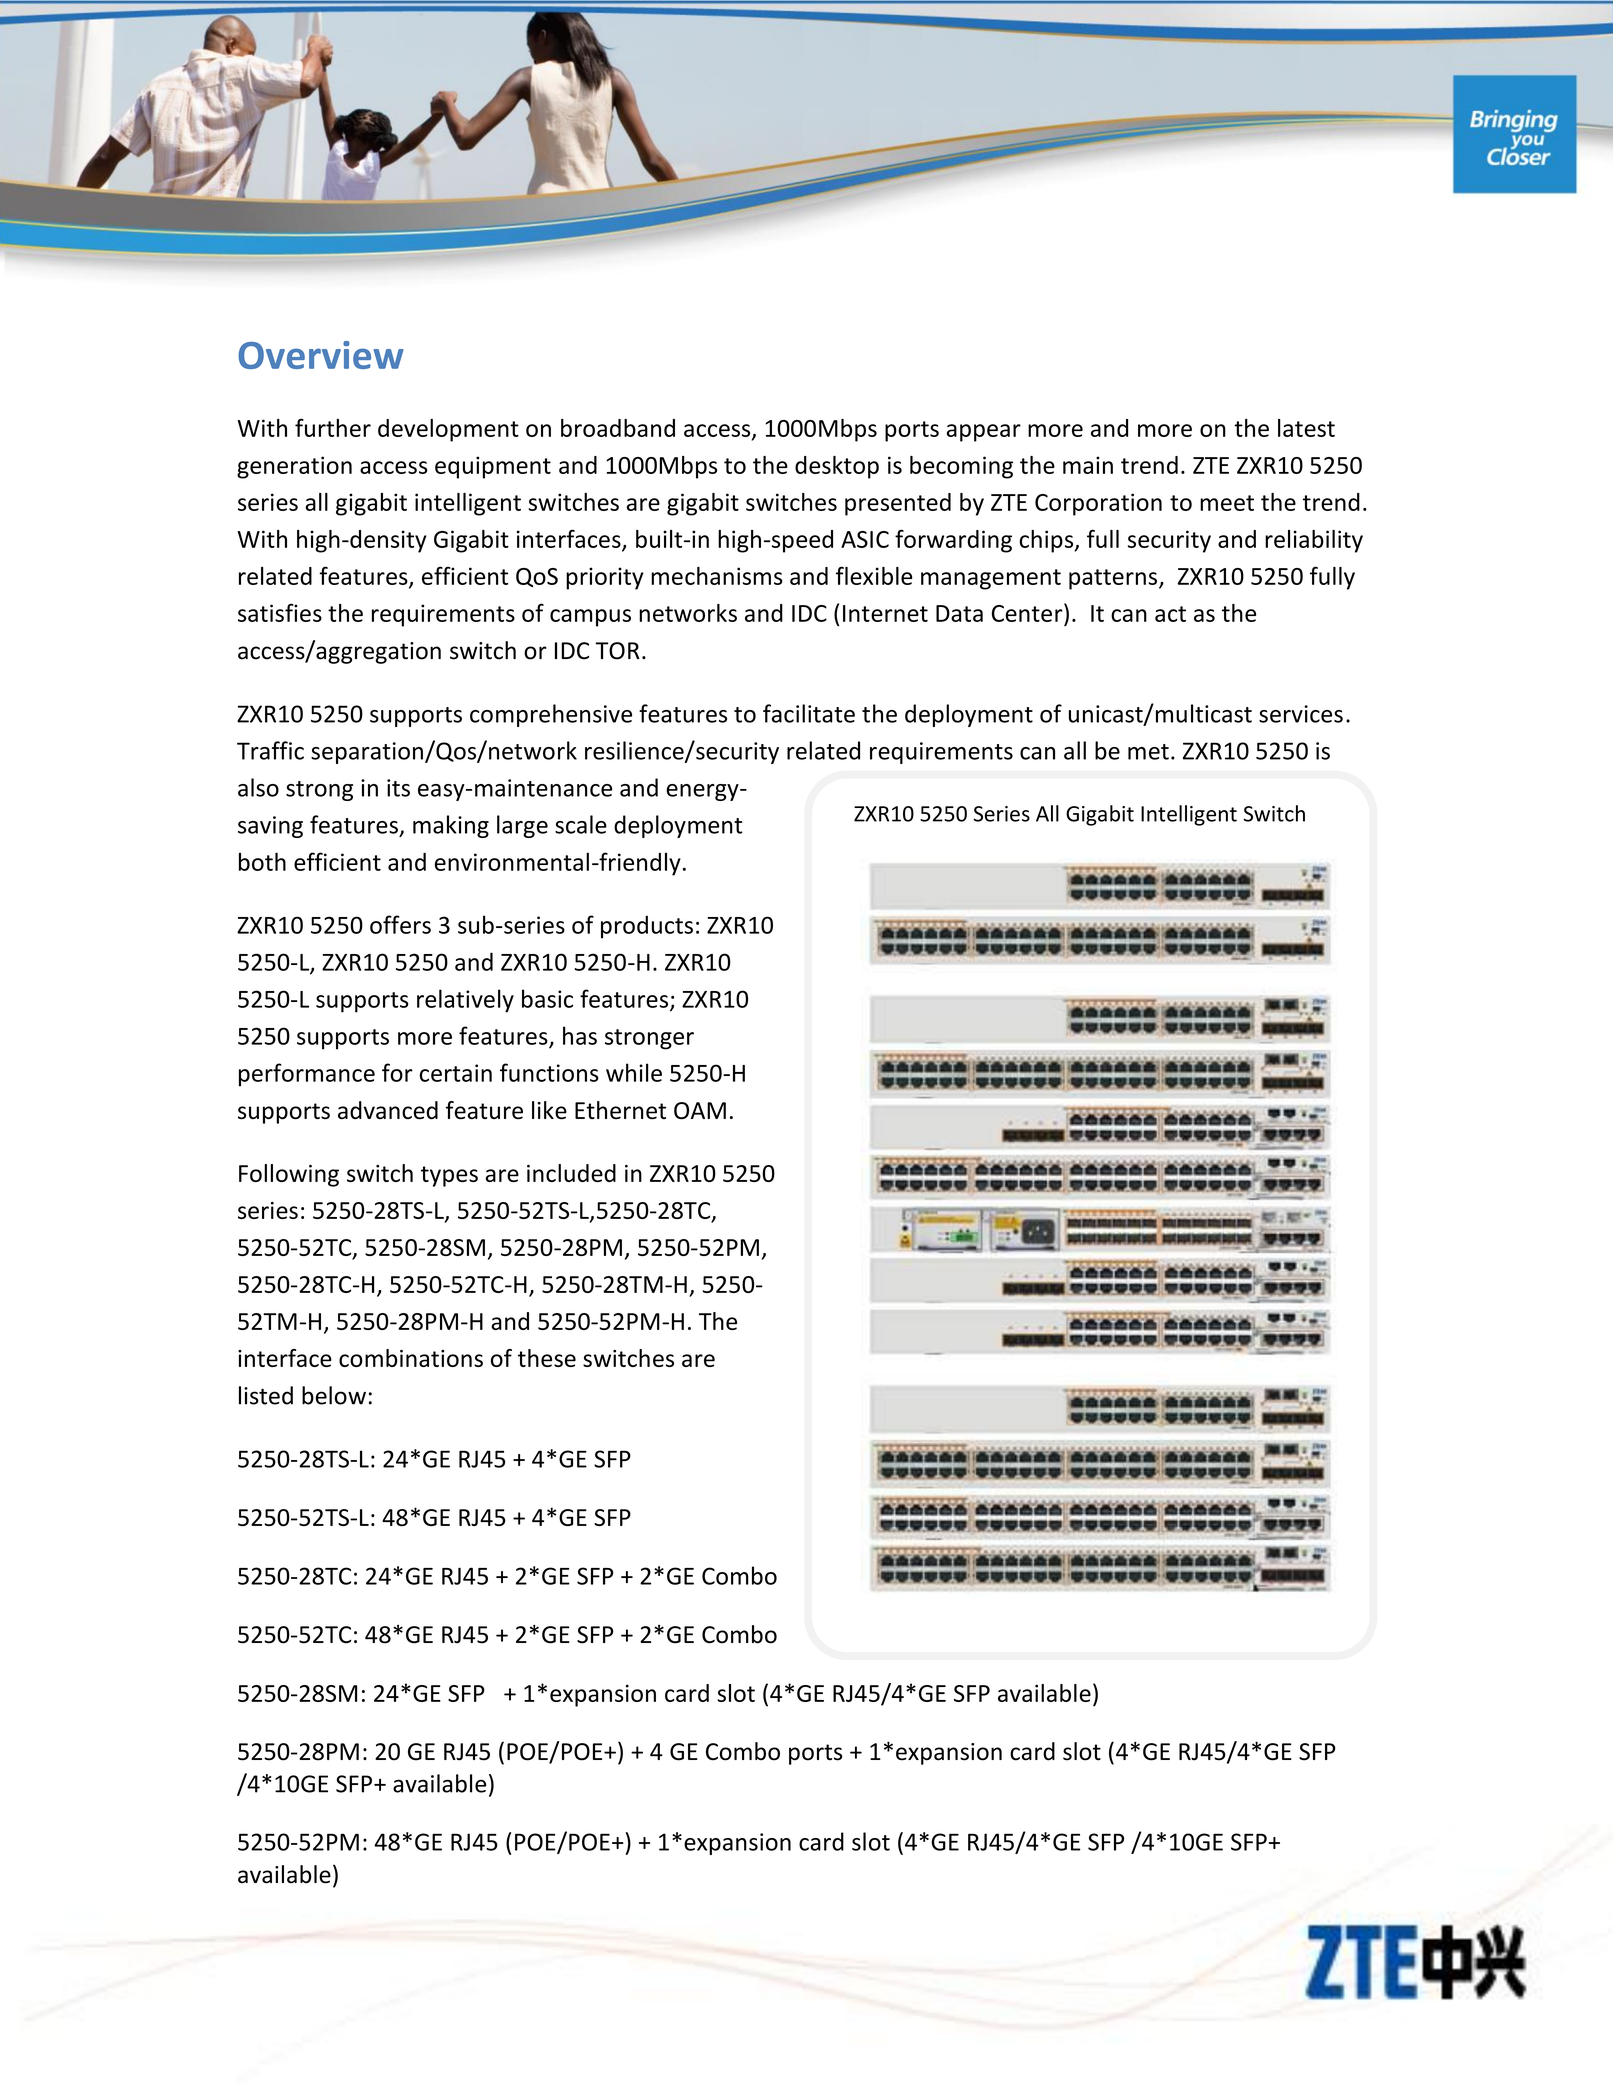  Describe the element at coordinates (634, 1072) in the screenshot. I see `while` at that location.
